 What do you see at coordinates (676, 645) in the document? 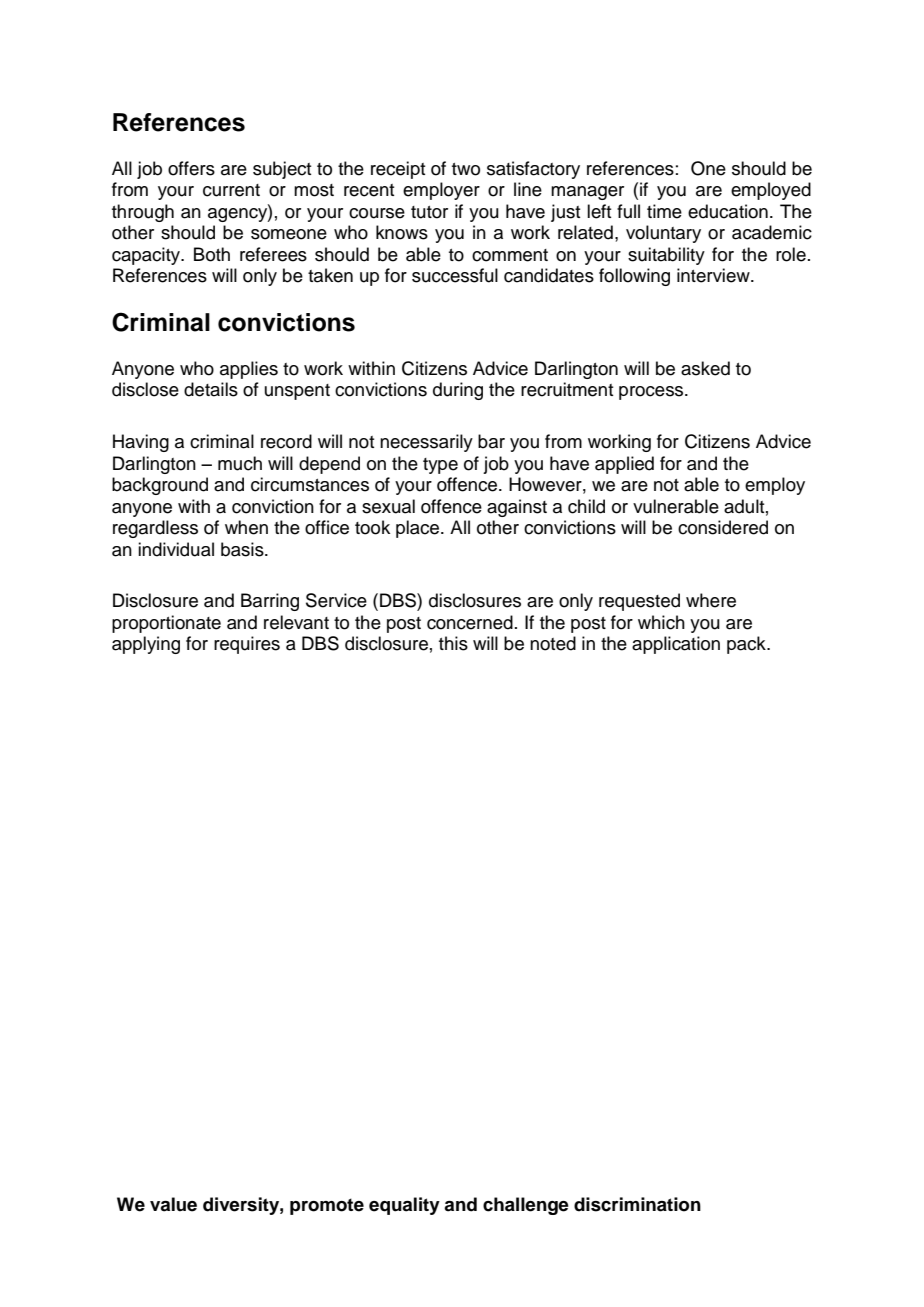
I see `application` at bounding box center [676, 645].
